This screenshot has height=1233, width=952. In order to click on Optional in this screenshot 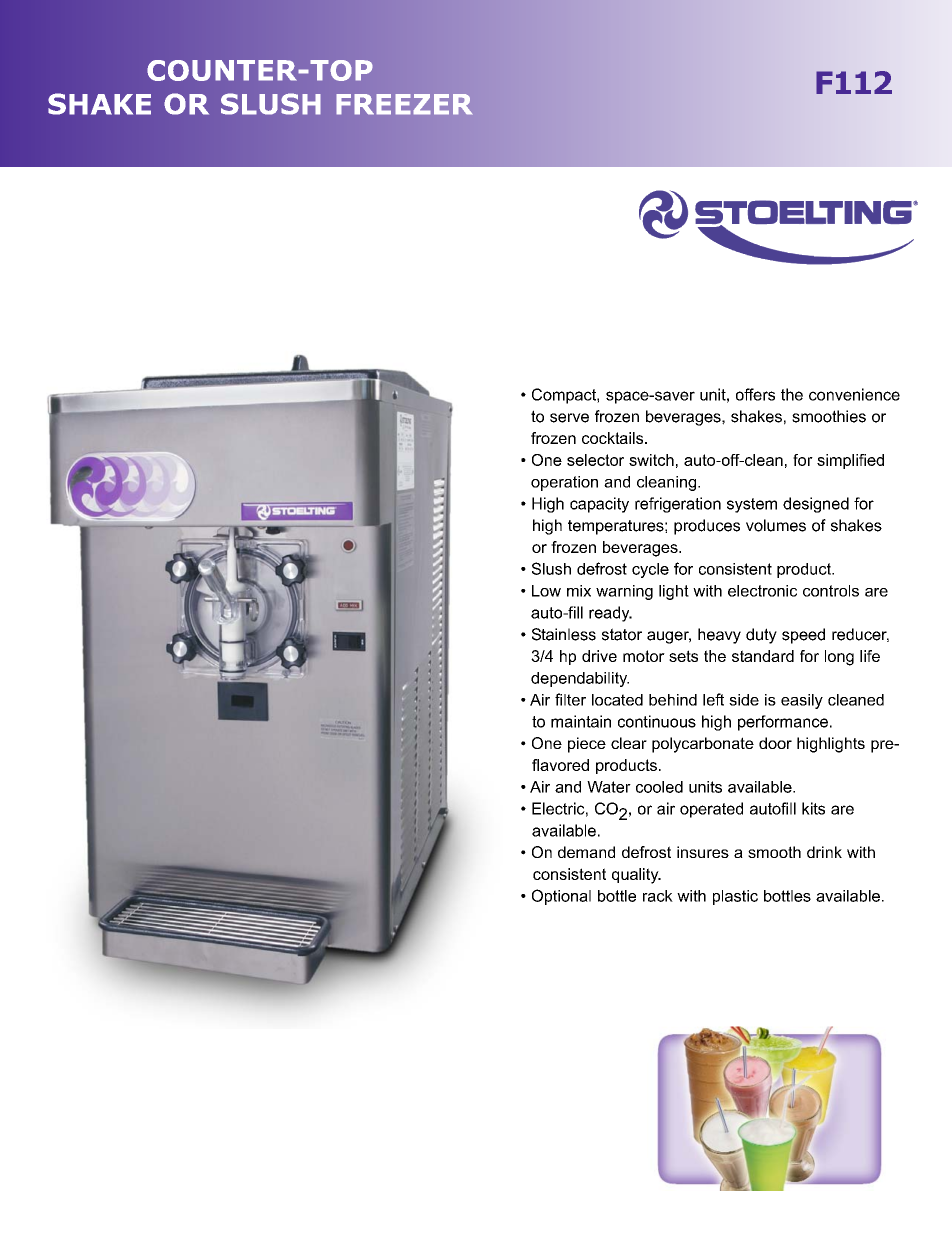, I will do `click(561, 897)`.
